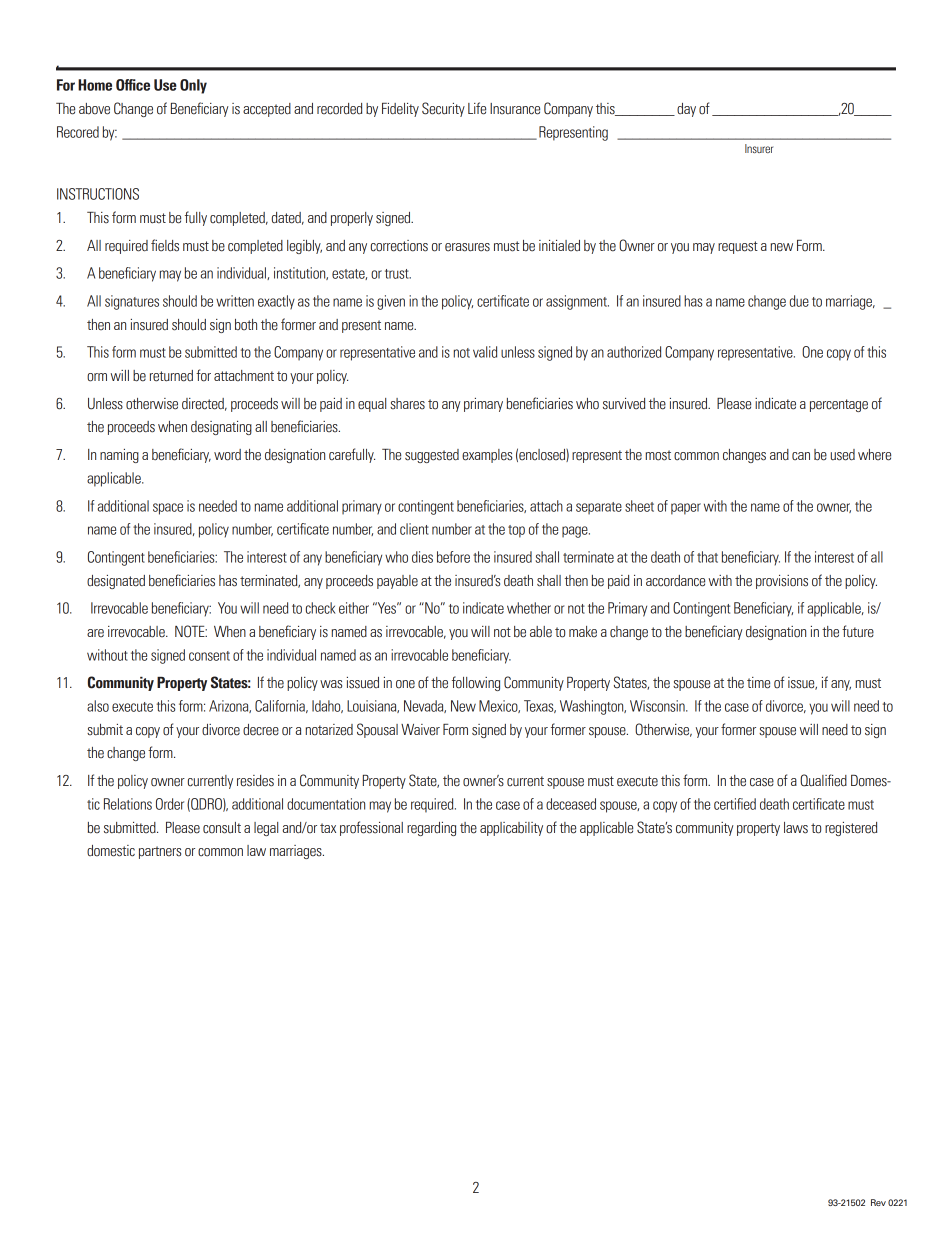 This screenshot has height=1233, width=952. What do you see at coordinates (799, 301) in the screenshot?
I see `due` at bounding box center [799, 301].
